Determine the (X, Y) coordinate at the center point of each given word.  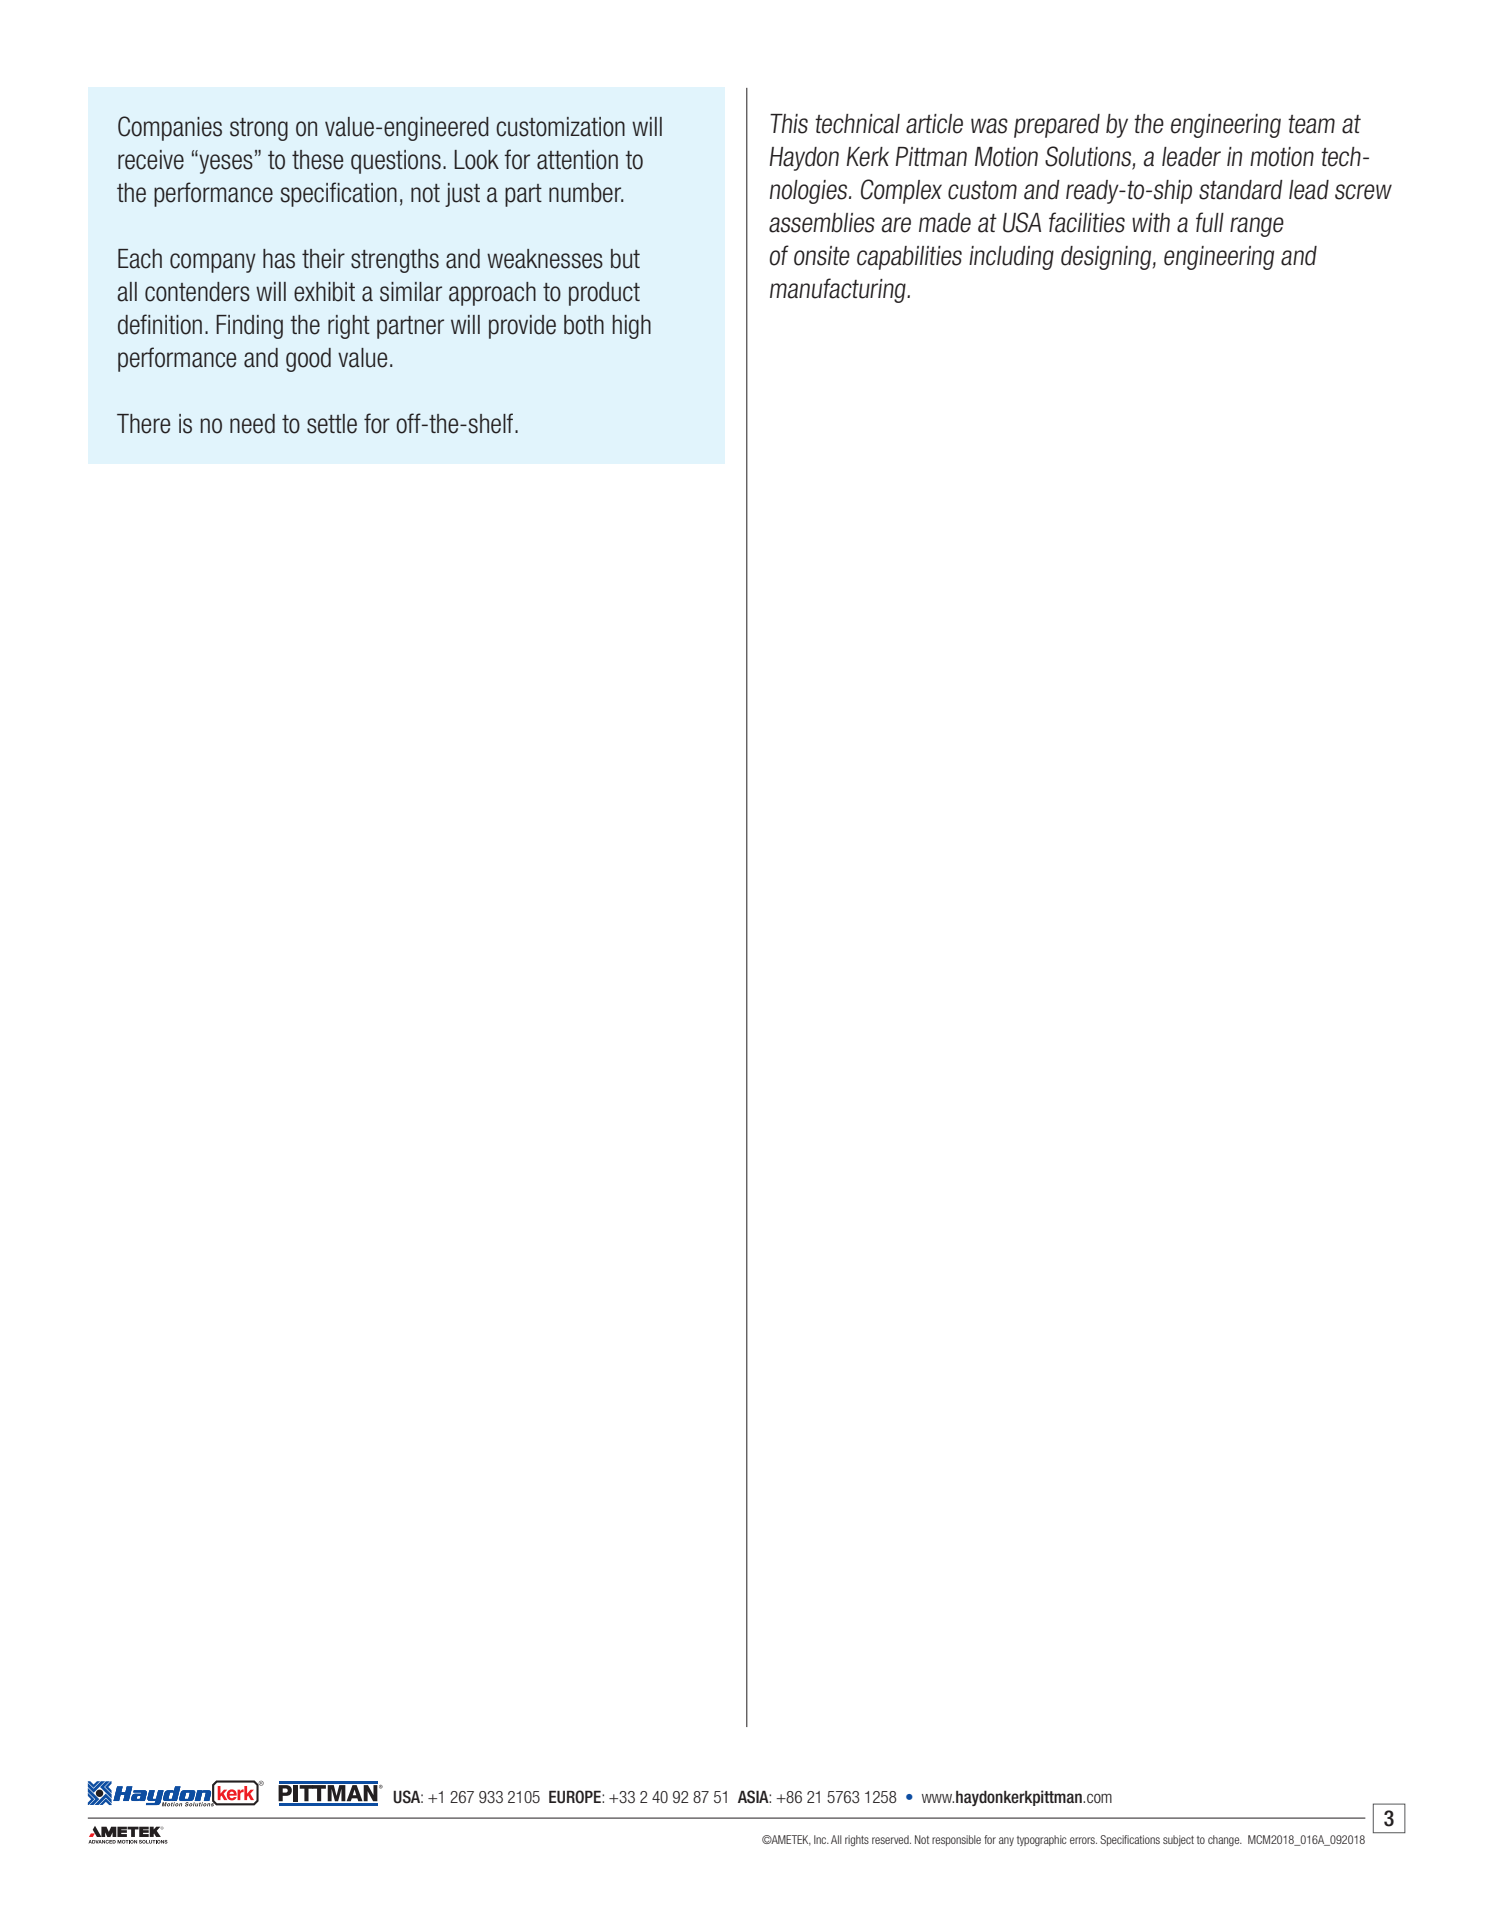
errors (1083, 1840)
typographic (1042, 1840)
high (632, 327)
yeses (225, 164)
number (586, 193)
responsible (956, 1840)
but (625, 259)
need (252, 424)
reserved (891, 1839)
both (584, 325)
